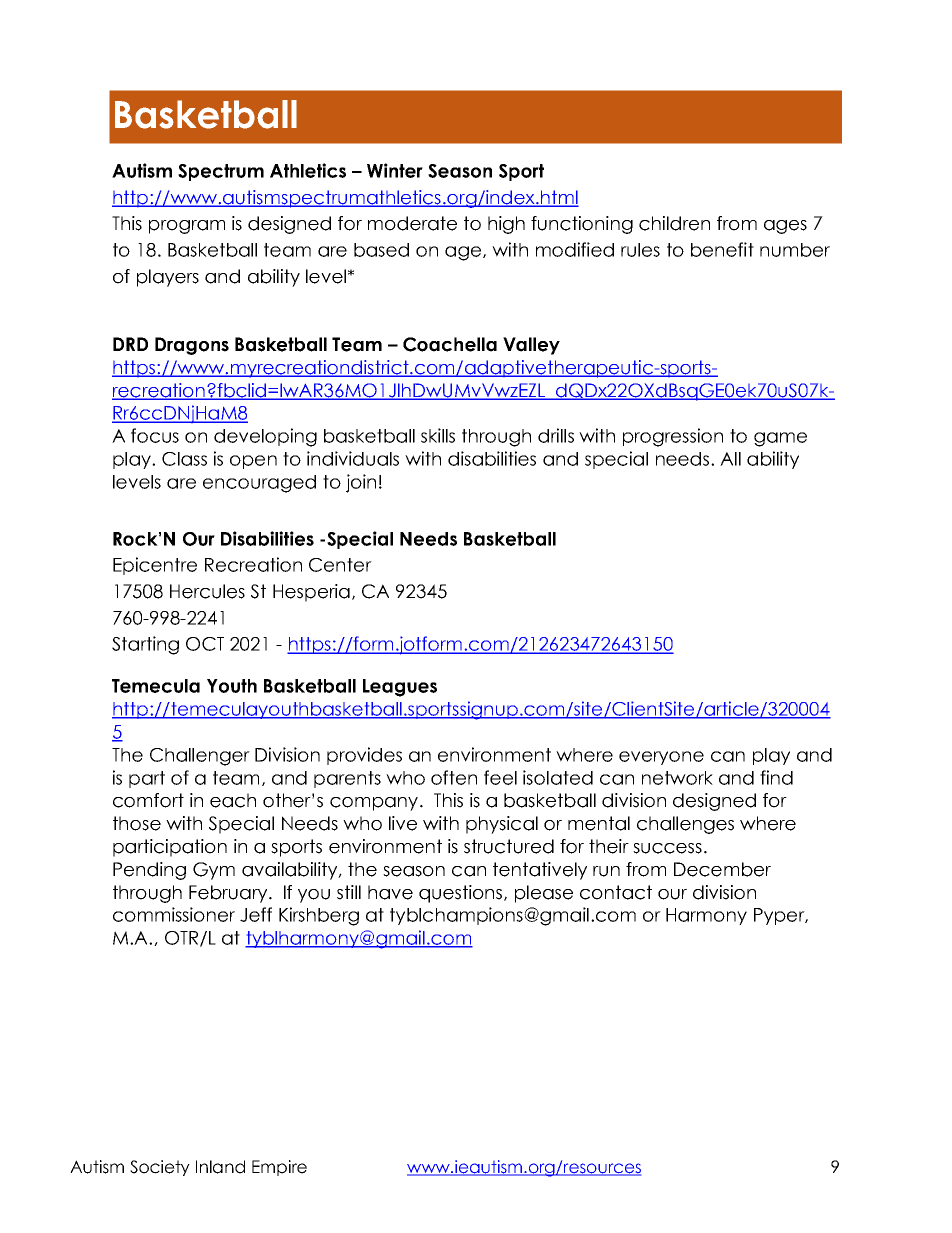 The width and height of the page is (952, 1233). I want to click on Class, so click(184, 459).
